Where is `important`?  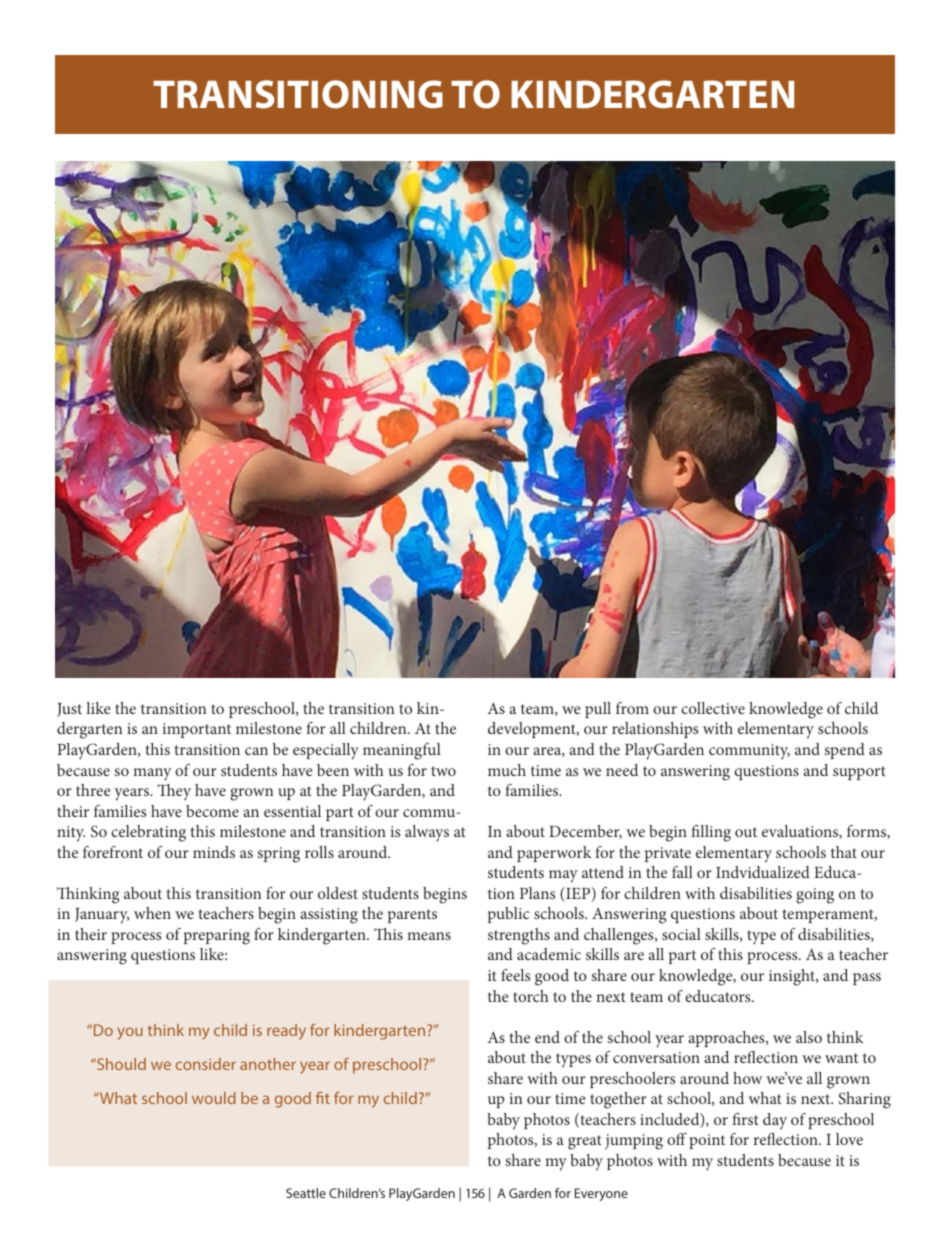 important is located at coordinates (197, 730).
